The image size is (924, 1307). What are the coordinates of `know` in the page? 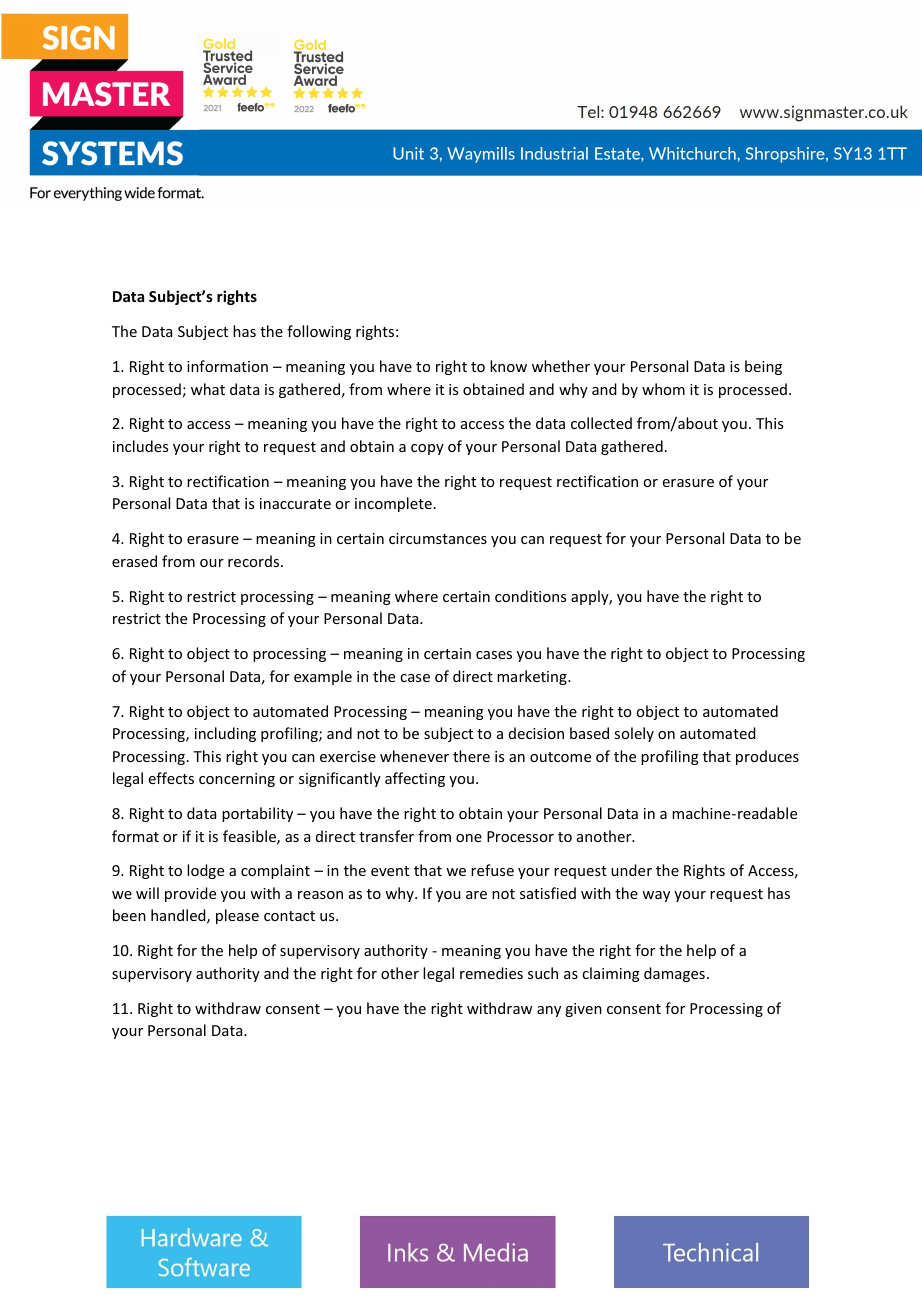 It's located at (508, 366).
